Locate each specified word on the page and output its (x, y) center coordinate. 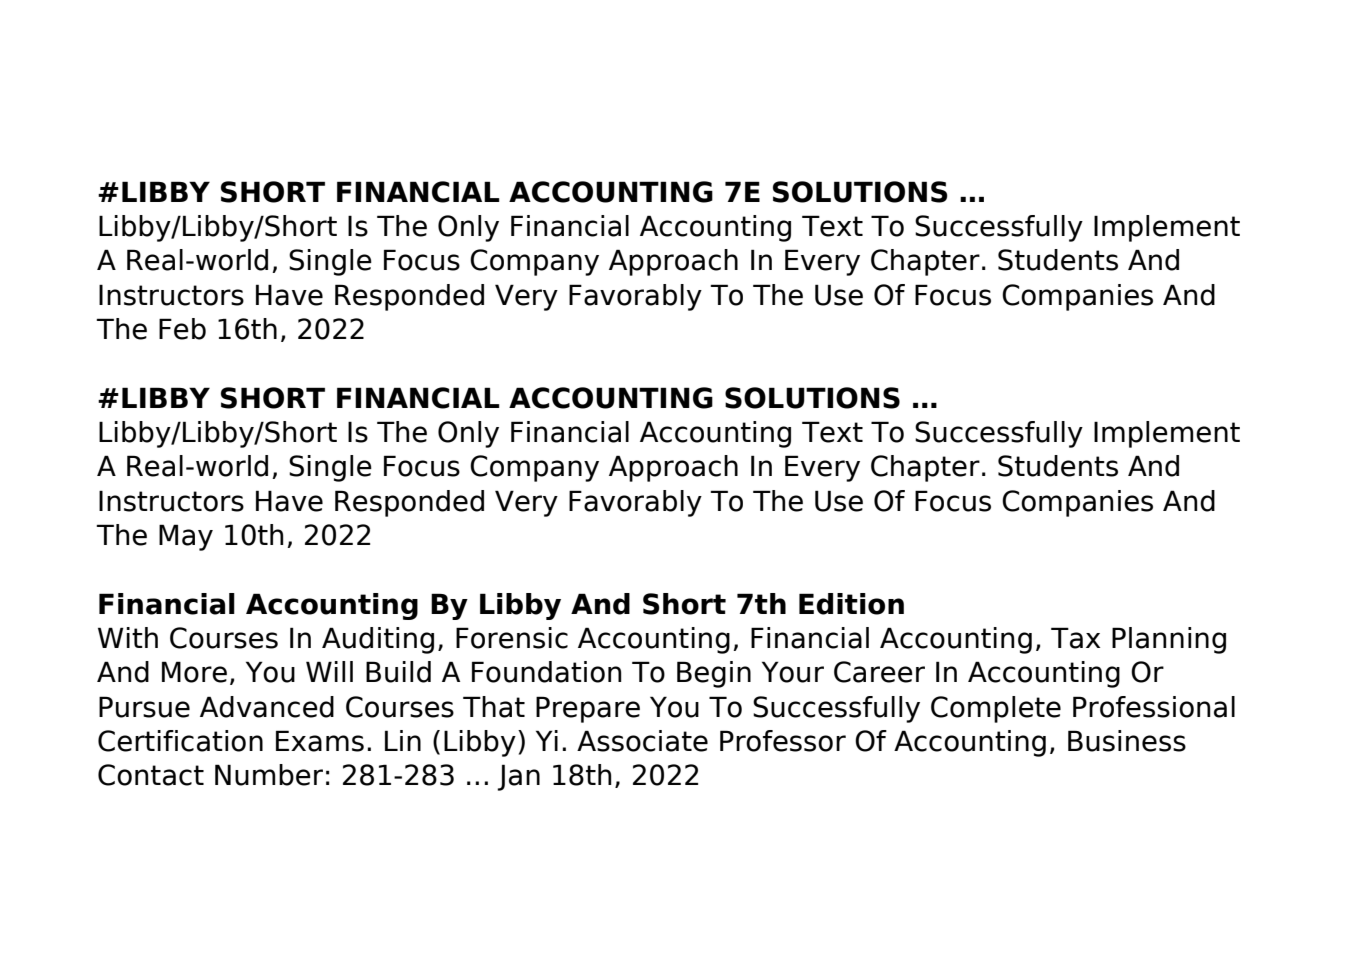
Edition (851, 604)
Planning (1169, 640)
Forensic (512, 638)
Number (269, 775)
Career (879, 672)
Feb (182, 329)
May (186, 537)
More (194, 672)
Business (1127, 741)
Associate (642, 741)
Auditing (378, 640)
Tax (1075, 638)
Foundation (546, 672)
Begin (714, 674)
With (128, 637)
